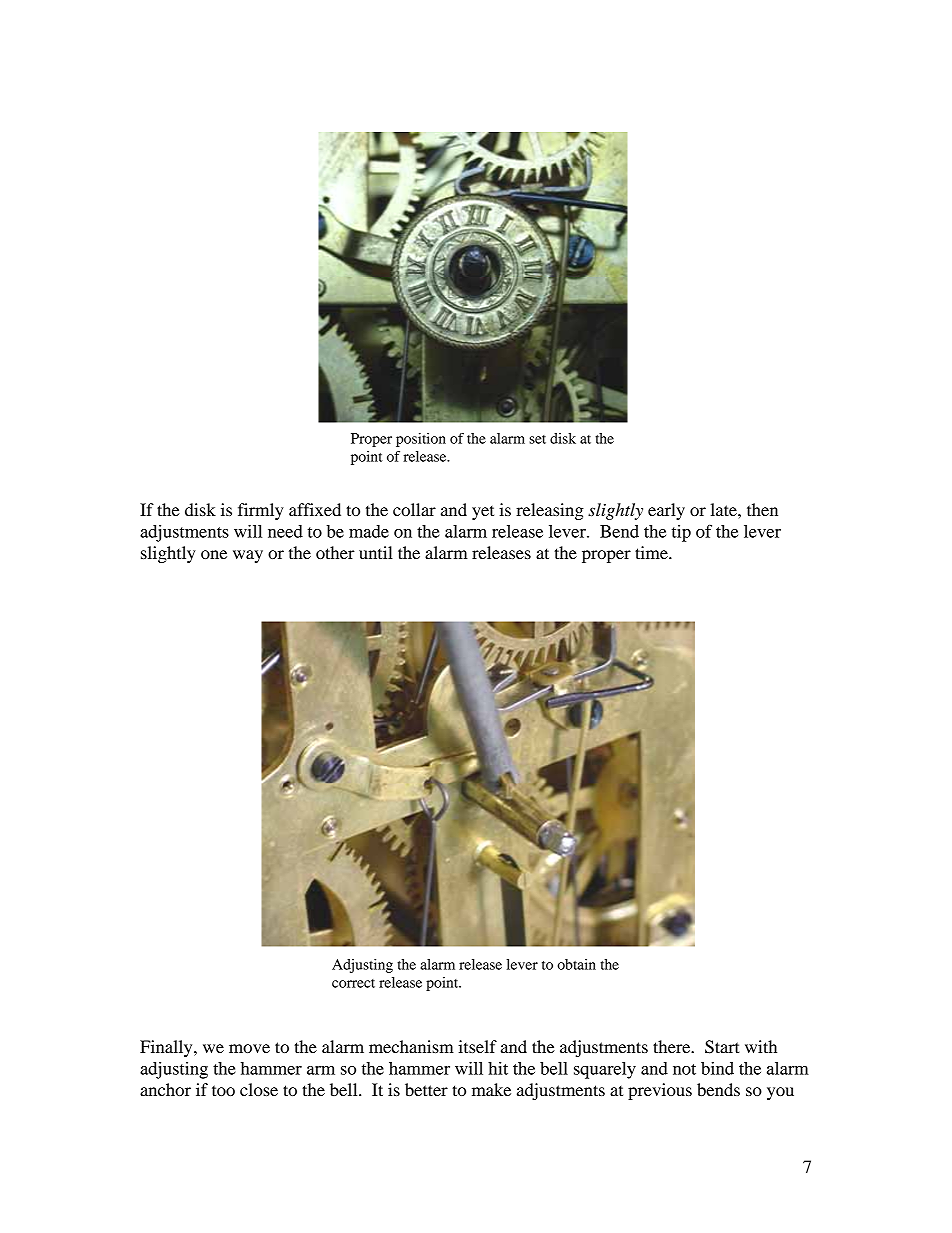  What do you see at coordinates (576, 964) in the image?
I see `obtain` at bounding box center [576, 964].
